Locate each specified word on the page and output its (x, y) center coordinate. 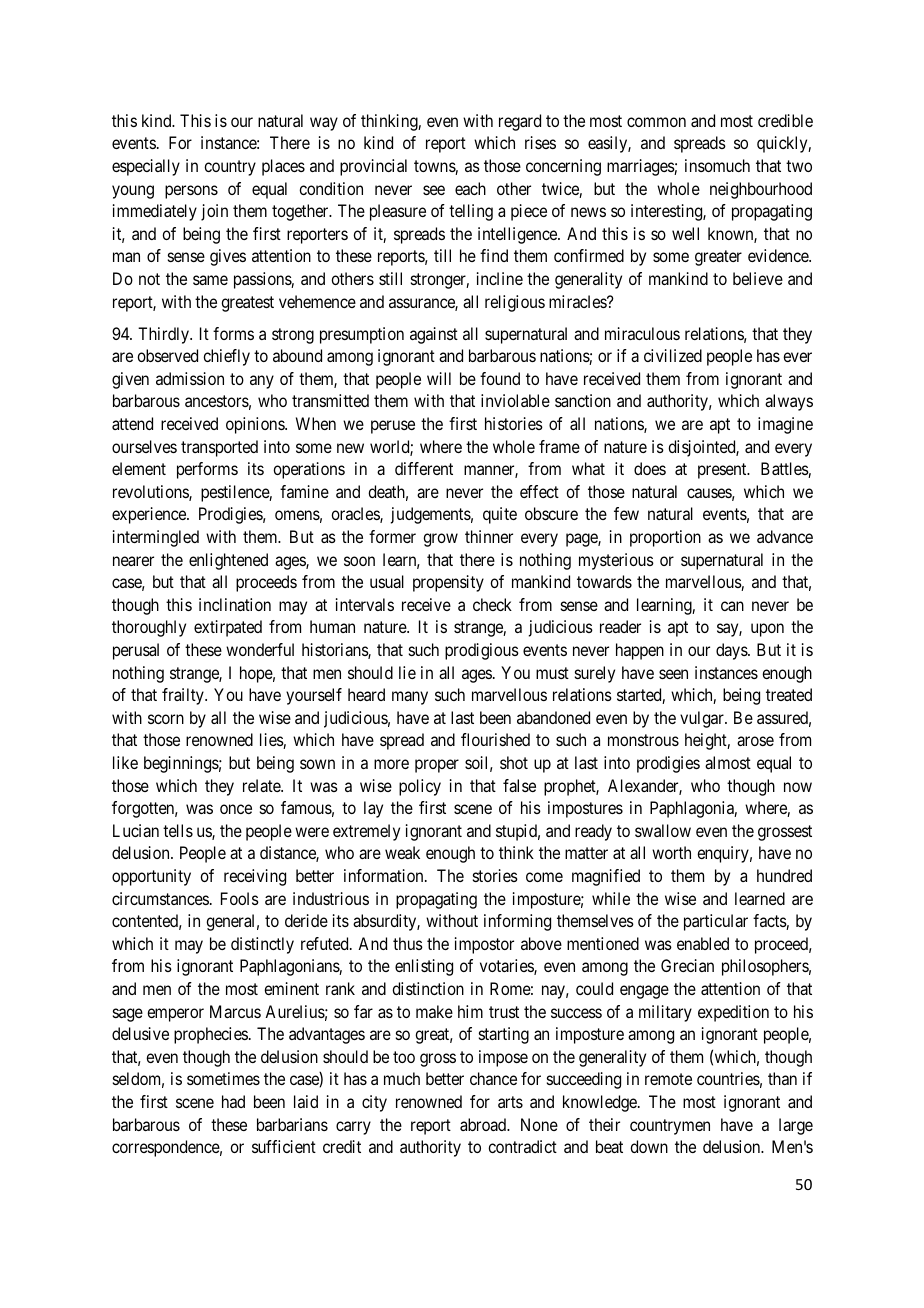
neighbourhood (761, 190)
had (233, 1101)
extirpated (228, 628)
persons (191, 192)
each (470, 188)
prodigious (482, 651)
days (732, 651)
